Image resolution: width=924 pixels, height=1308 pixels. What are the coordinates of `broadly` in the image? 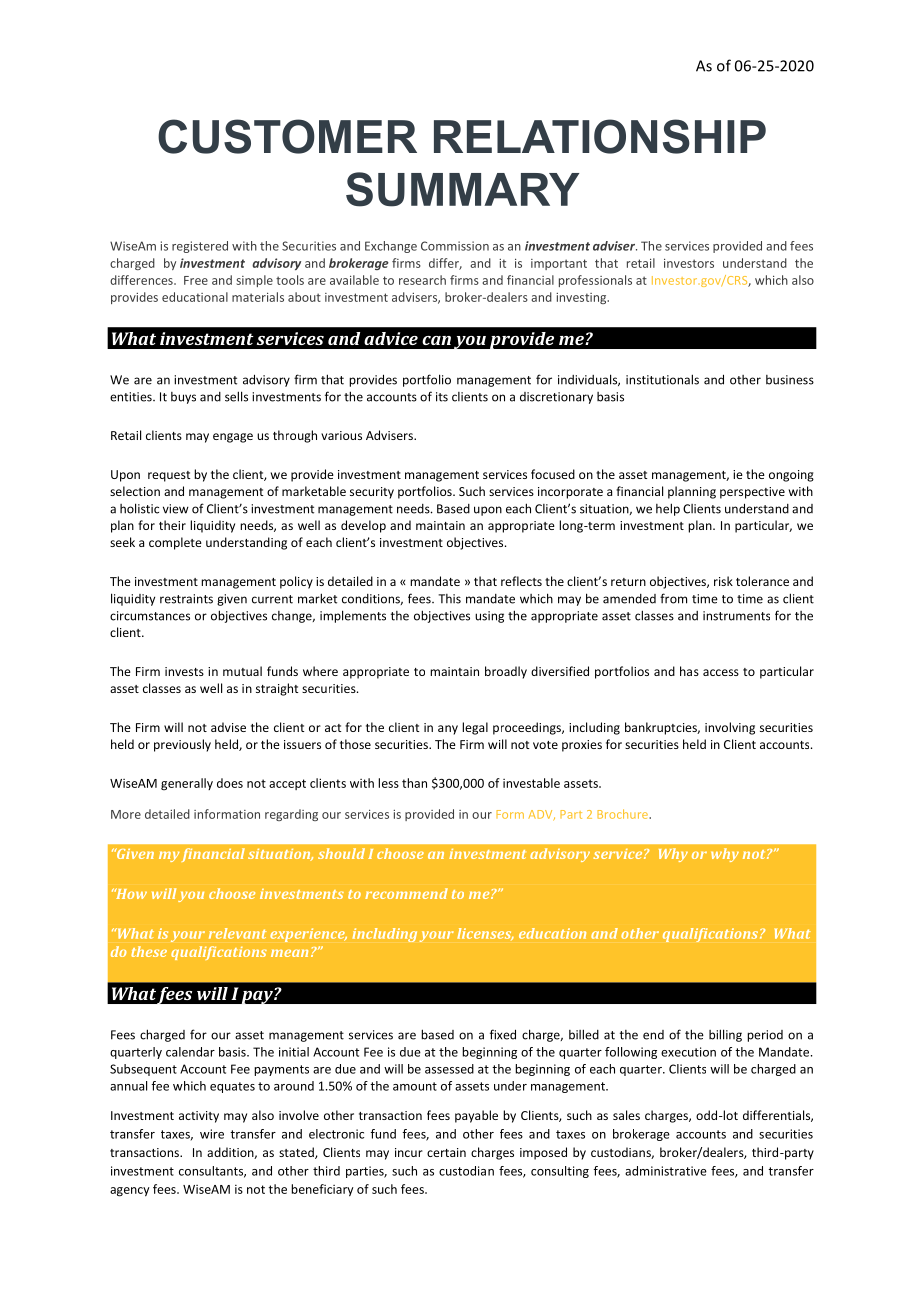 It's located at (506, 672).
